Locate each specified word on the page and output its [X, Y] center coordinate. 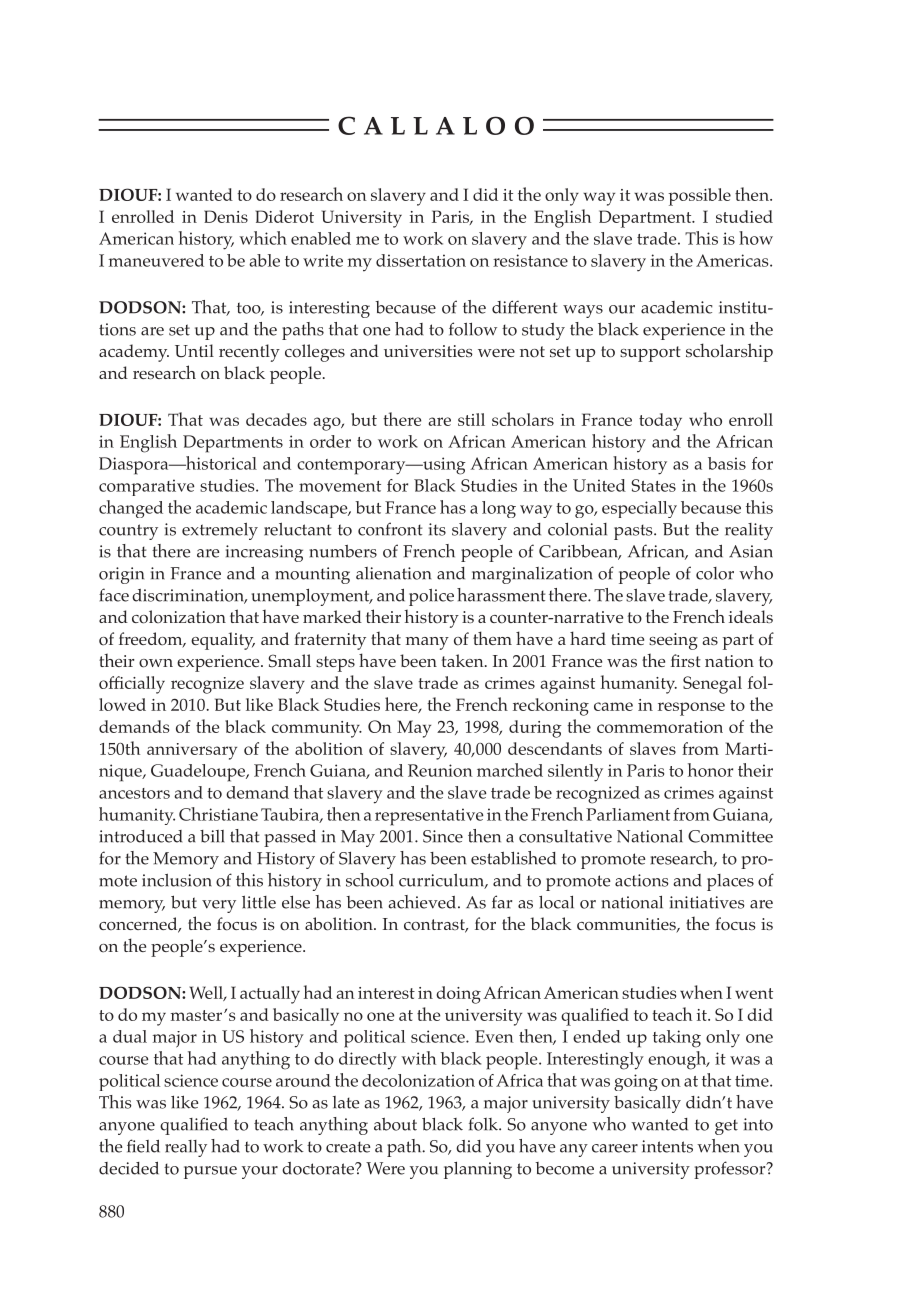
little [259, 902]
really [186, 1148]
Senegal [712, 685]
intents [667, 1146]
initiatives [707, 902]
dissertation [421, 260]
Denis [226, 216]
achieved [423, 902]
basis [727, 463]
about [395, 1124]
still [471, 419]
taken [464, 660]
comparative [147, 487]
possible [699, 197]
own [156, 663]
